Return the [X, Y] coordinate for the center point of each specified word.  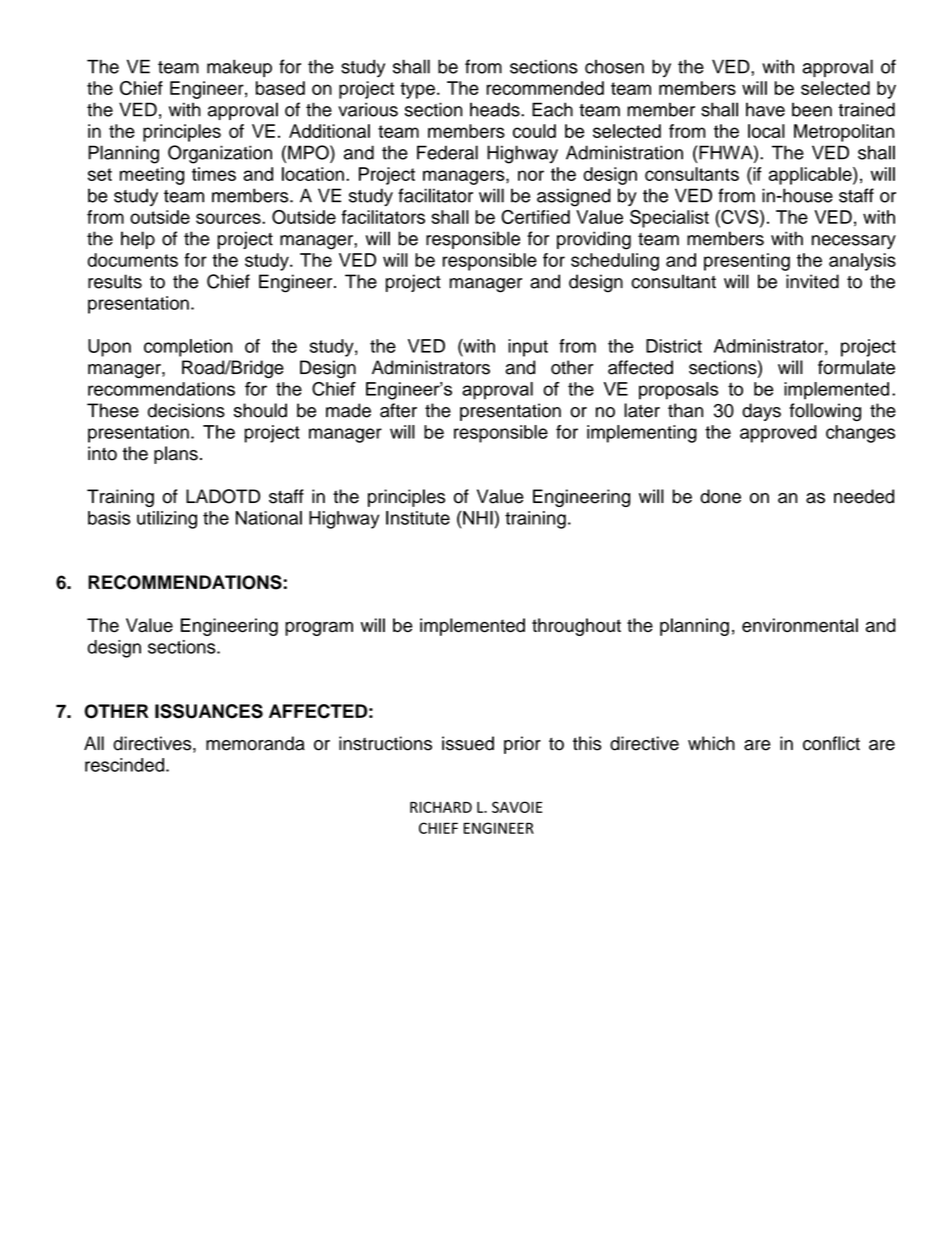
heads [496, 109]
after [398, 410]
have [765, 109]
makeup [239, 68]
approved [778, 434]
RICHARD [441, 807]
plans [176, 455]
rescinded [124, 765]
